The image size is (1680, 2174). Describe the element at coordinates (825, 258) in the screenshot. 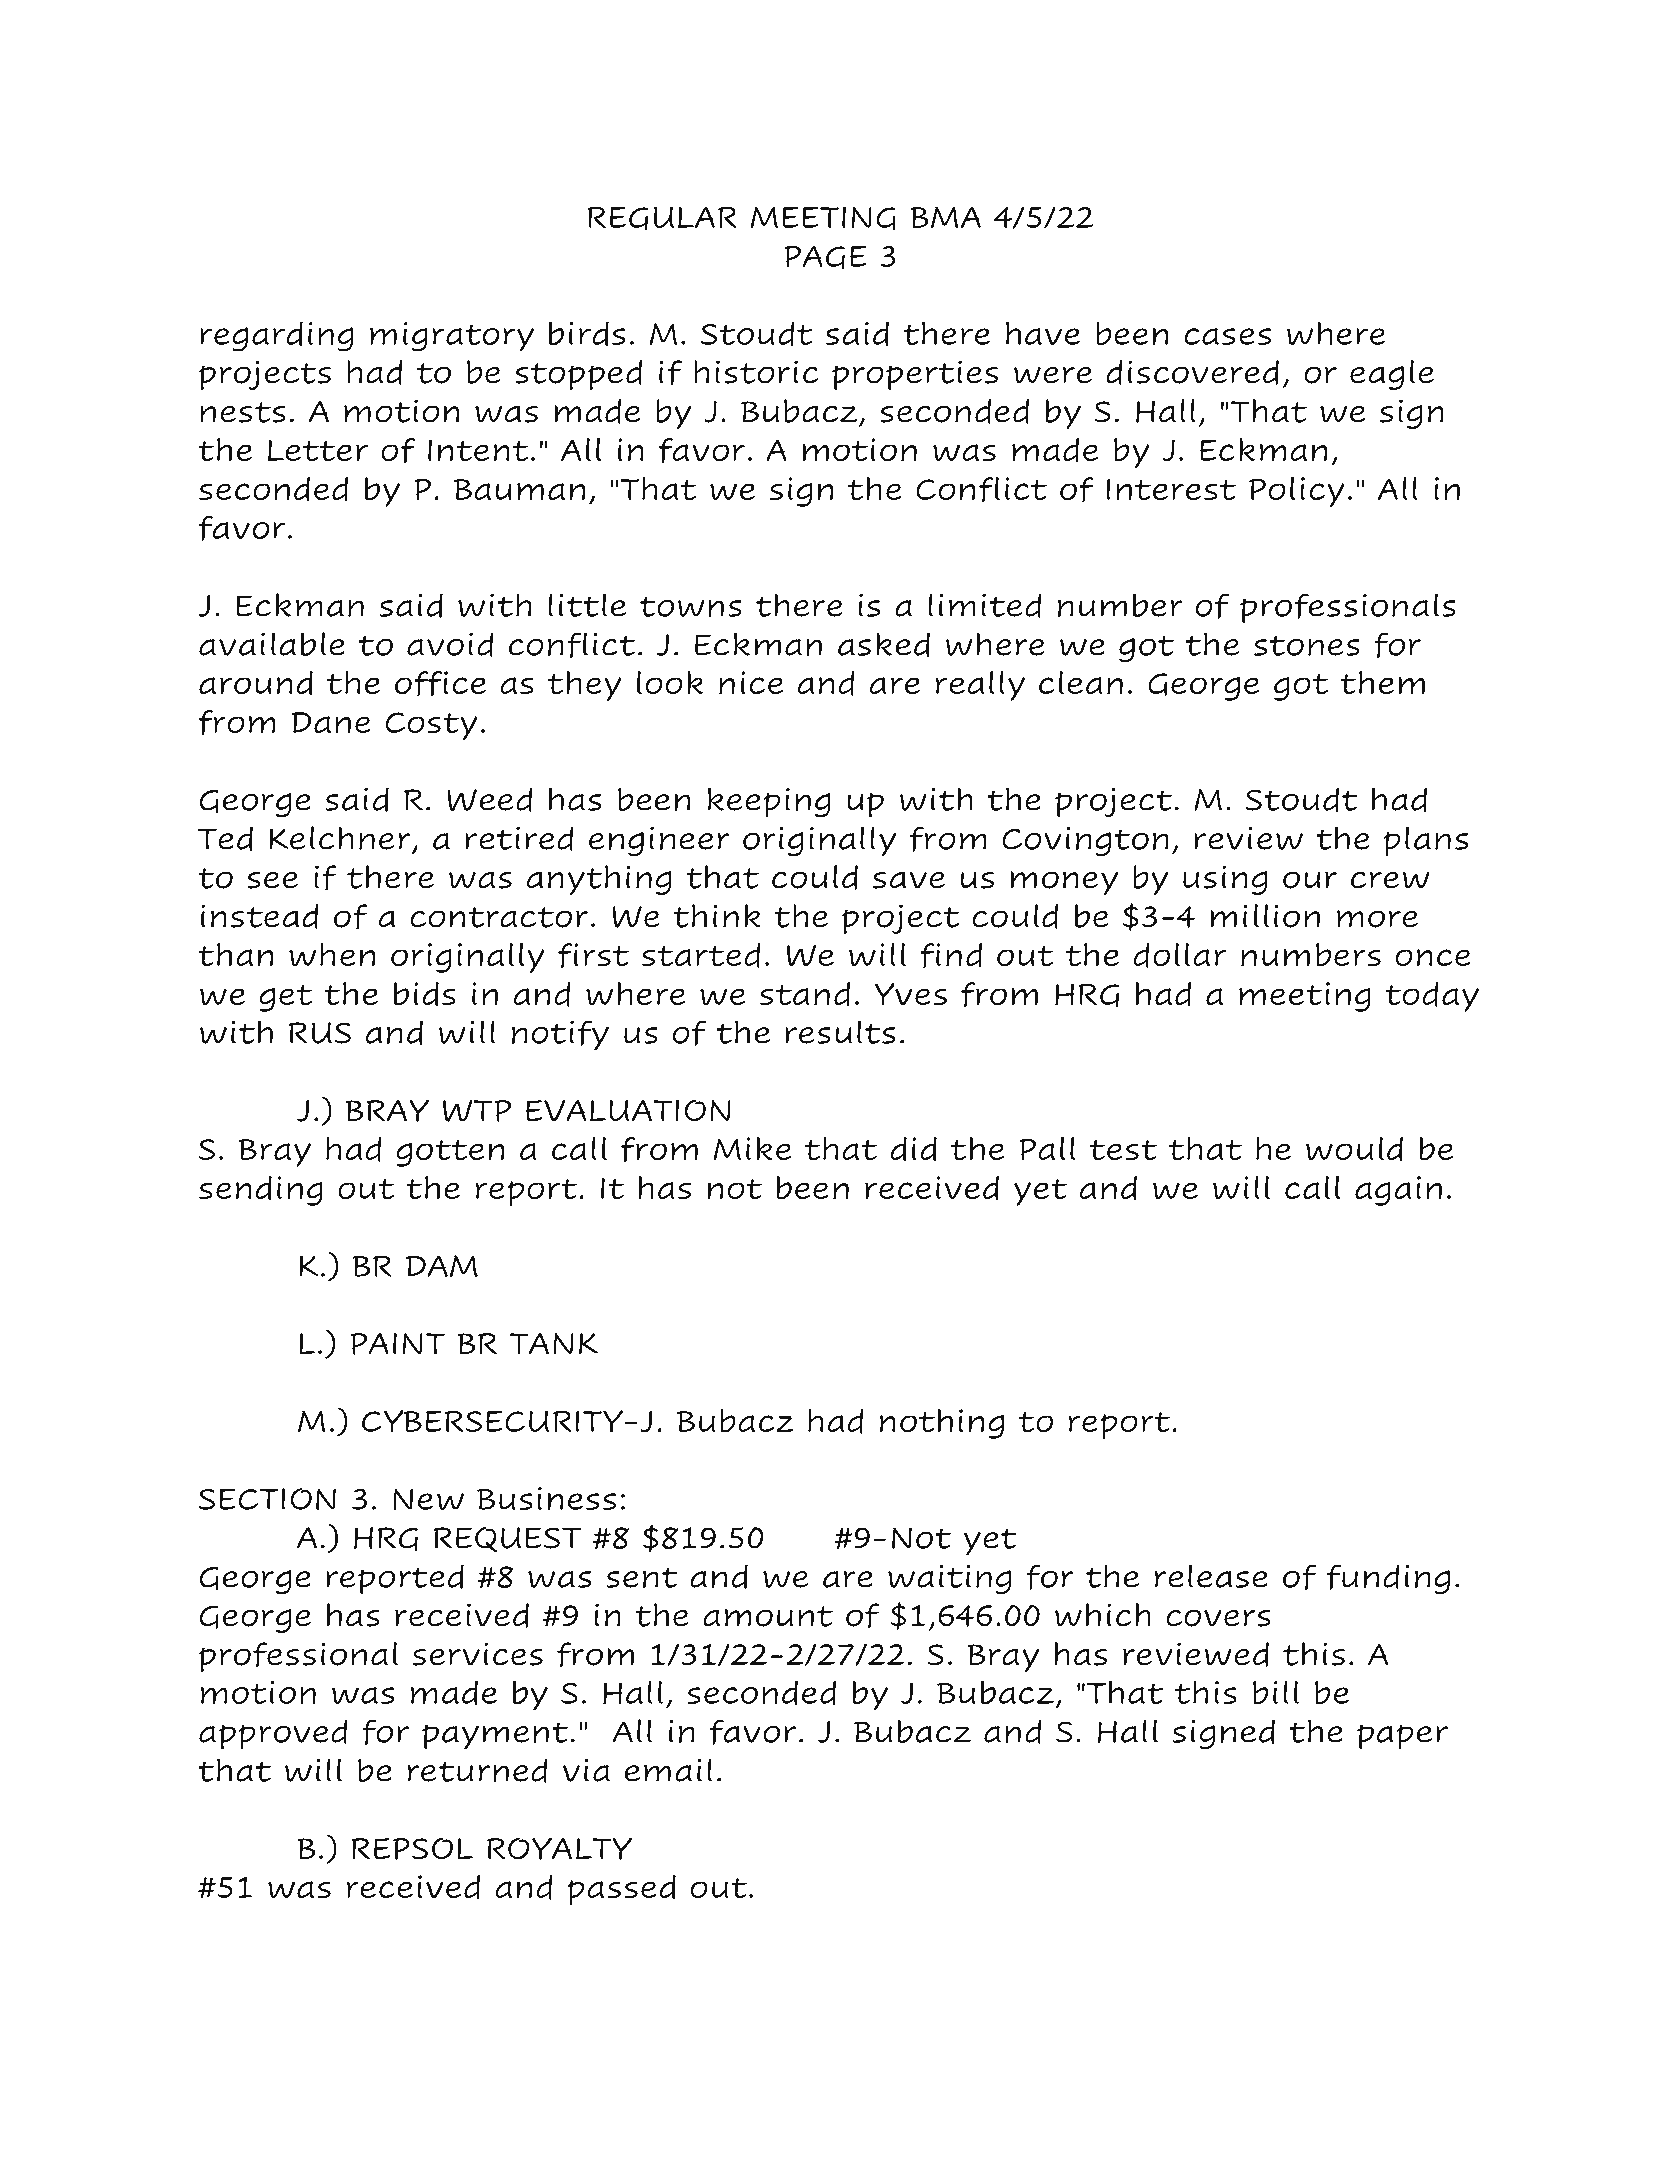

I see `PAGE` at that location.
